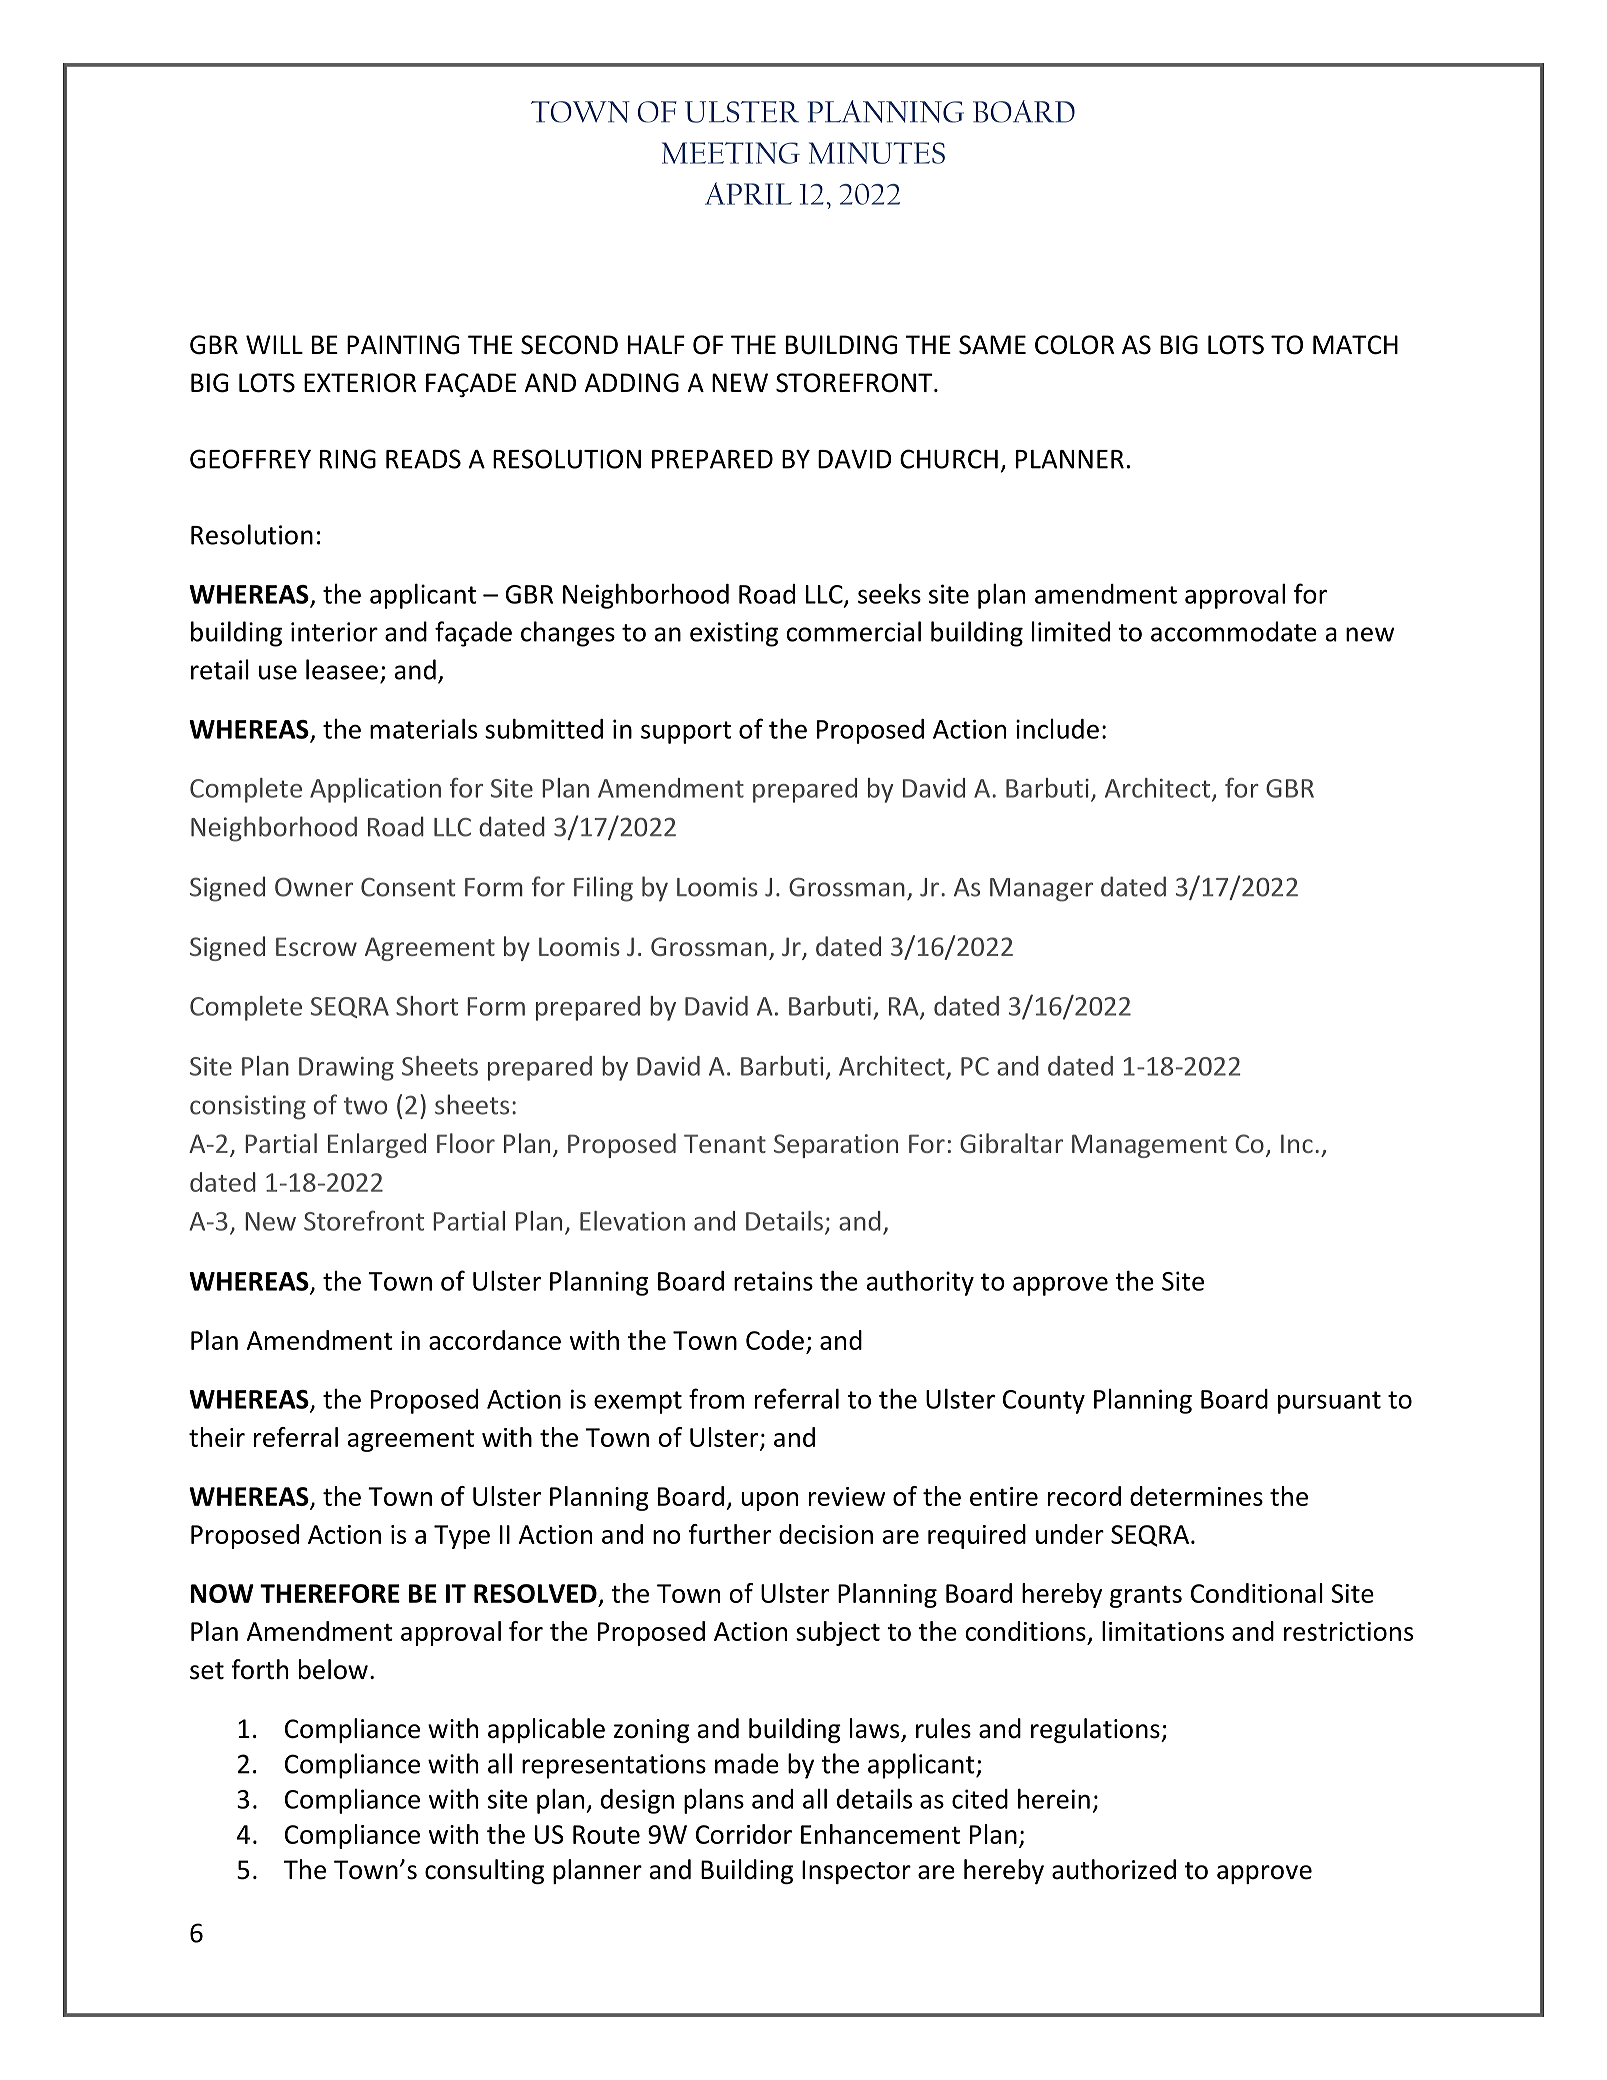  Describe the element at coordinates (1114, 1869) in the screenshot. I see `authorized` at that location.
